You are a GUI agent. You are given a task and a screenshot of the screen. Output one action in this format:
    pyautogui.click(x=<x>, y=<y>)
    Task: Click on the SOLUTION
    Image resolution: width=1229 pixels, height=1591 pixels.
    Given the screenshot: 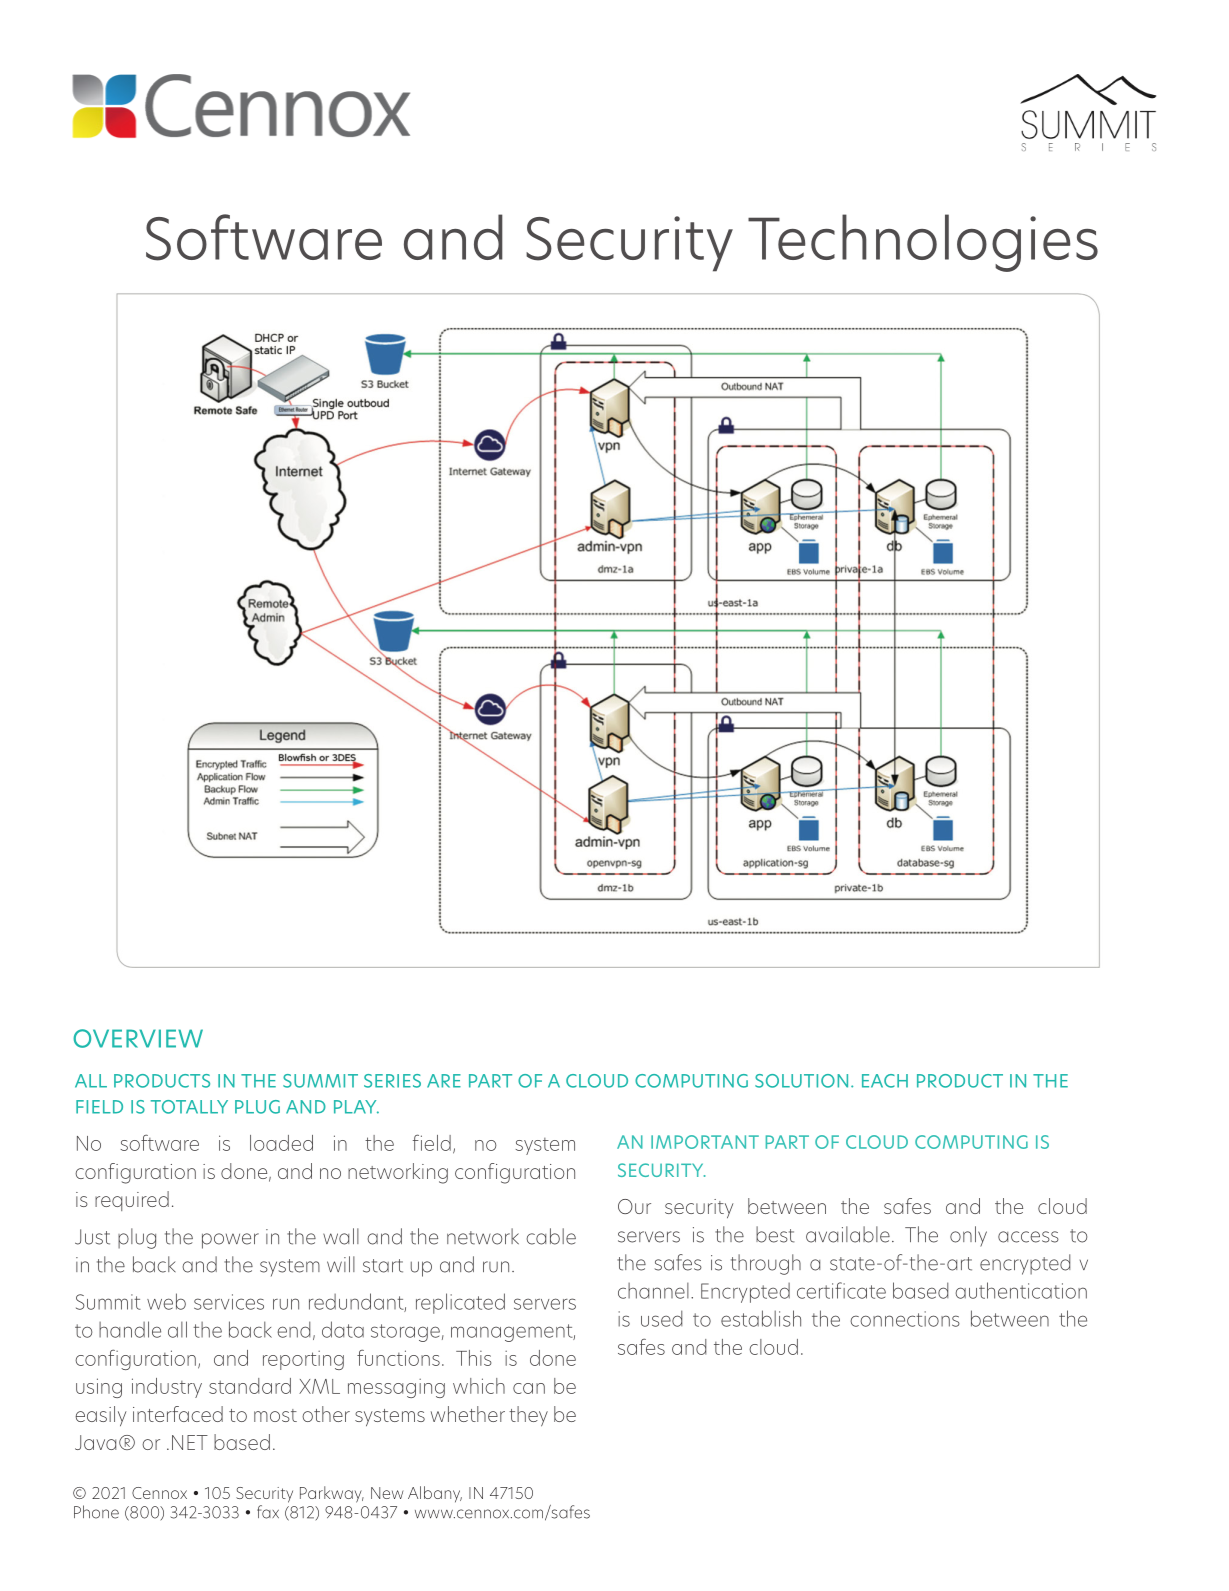 What is the action you would take?
    pyautogui.click(x=801, y=1081)
